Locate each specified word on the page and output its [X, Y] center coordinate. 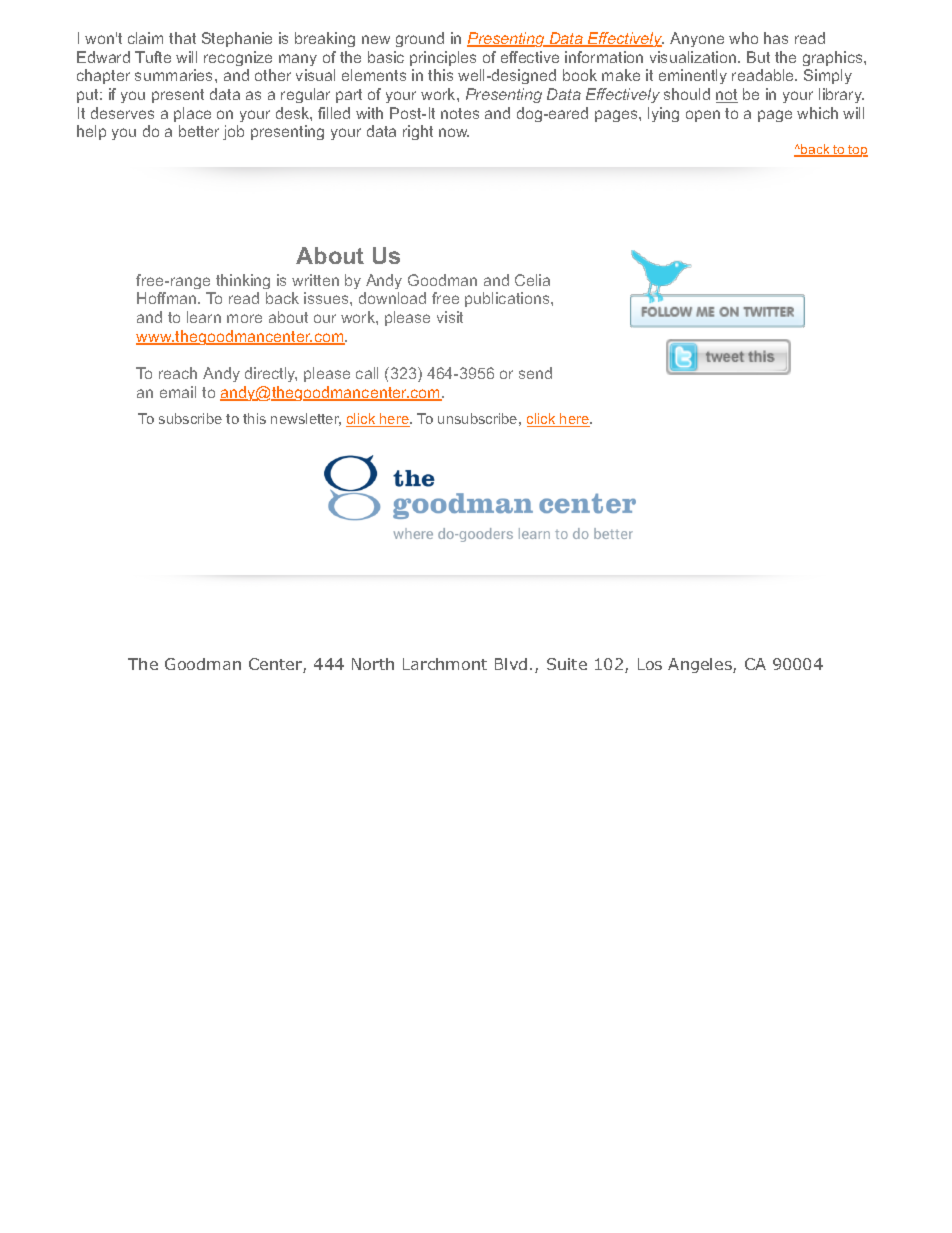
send [535, 373]
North [373, 664]
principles [443, 58]
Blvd [511, 664]
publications [508, 299]
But [758, 57]
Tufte [153, 57]
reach [178, 373]
